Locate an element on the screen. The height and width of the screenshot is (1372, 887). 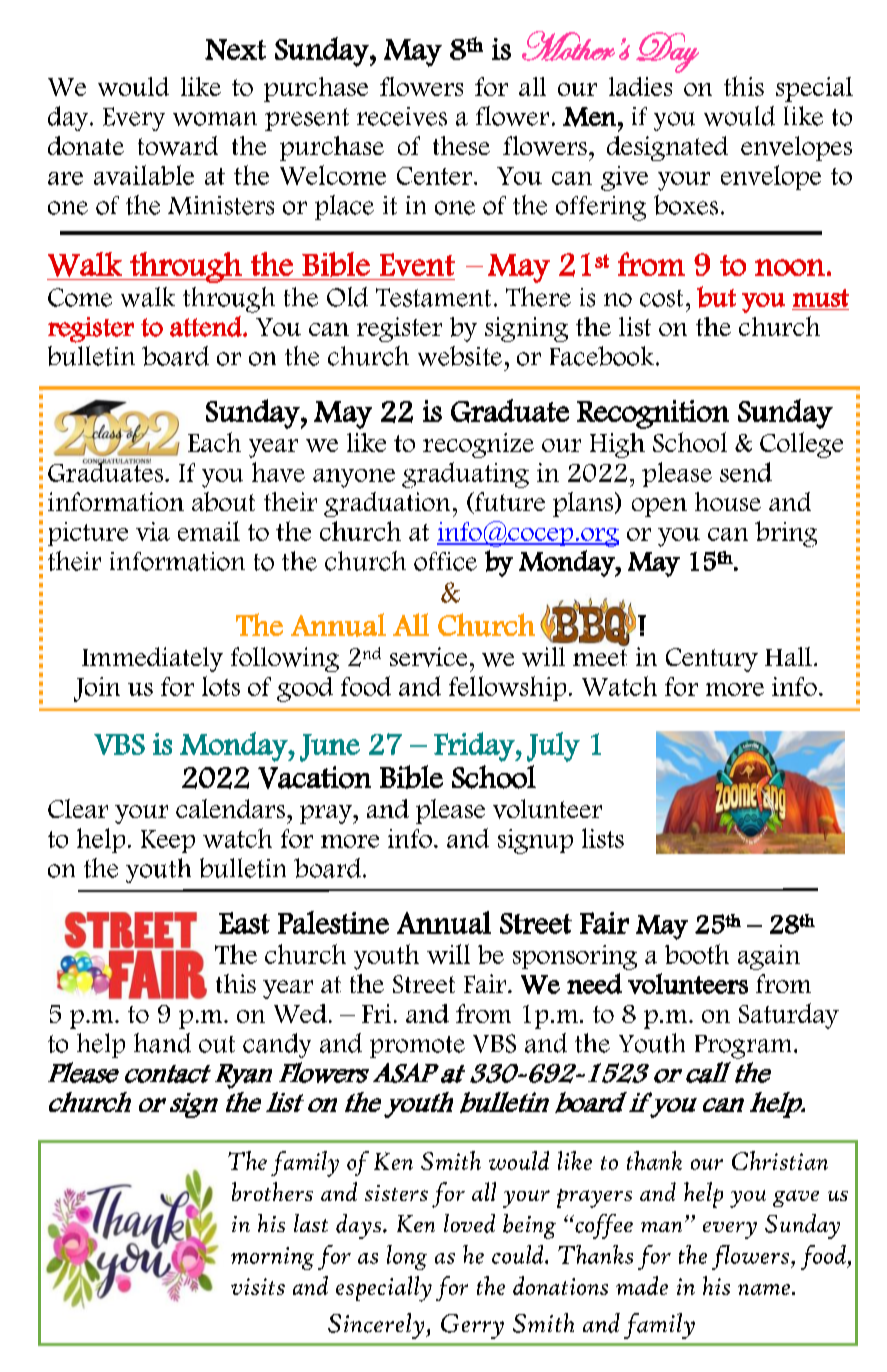
woman is located at coordinates (215, 119).
